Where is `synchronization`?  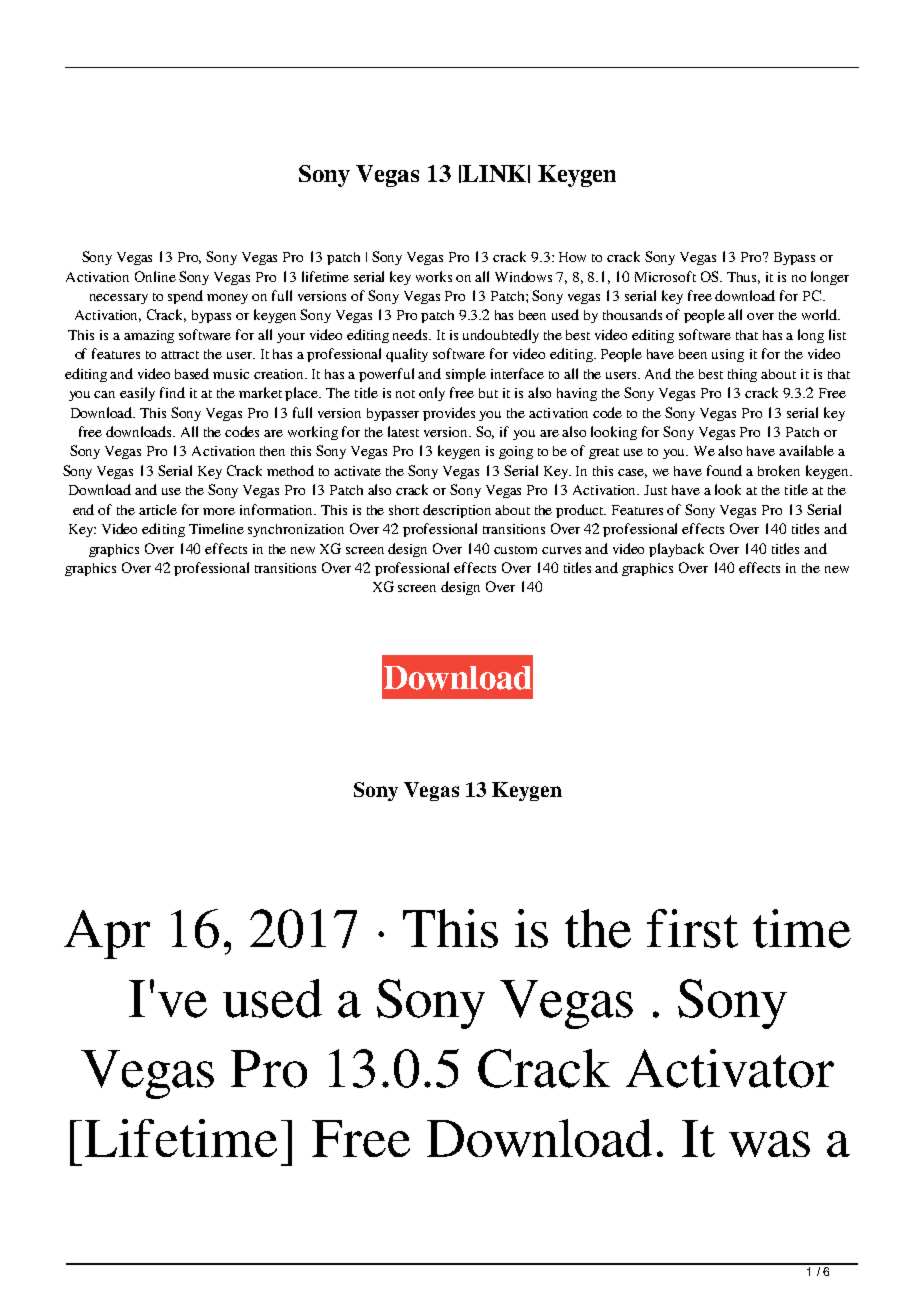
synchronization is located at coordinates (296, 530).
